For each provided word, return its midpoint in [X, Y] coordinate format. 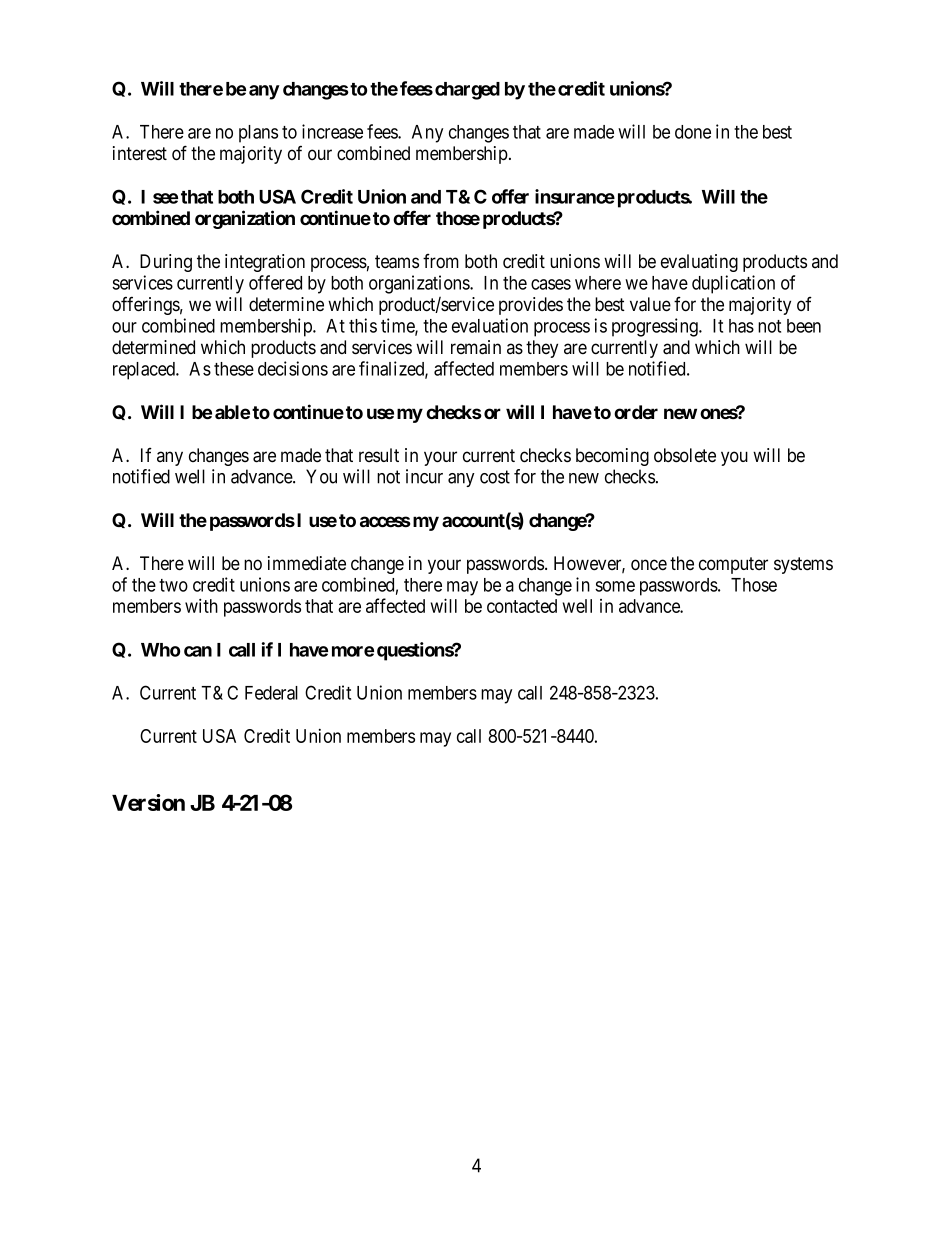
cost [495, 477]
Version [148, 802]
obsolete [685, 455]
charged [467, 91]
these [234, 369]
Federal [271, 693]
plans [258, 134]
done [693, 132]
